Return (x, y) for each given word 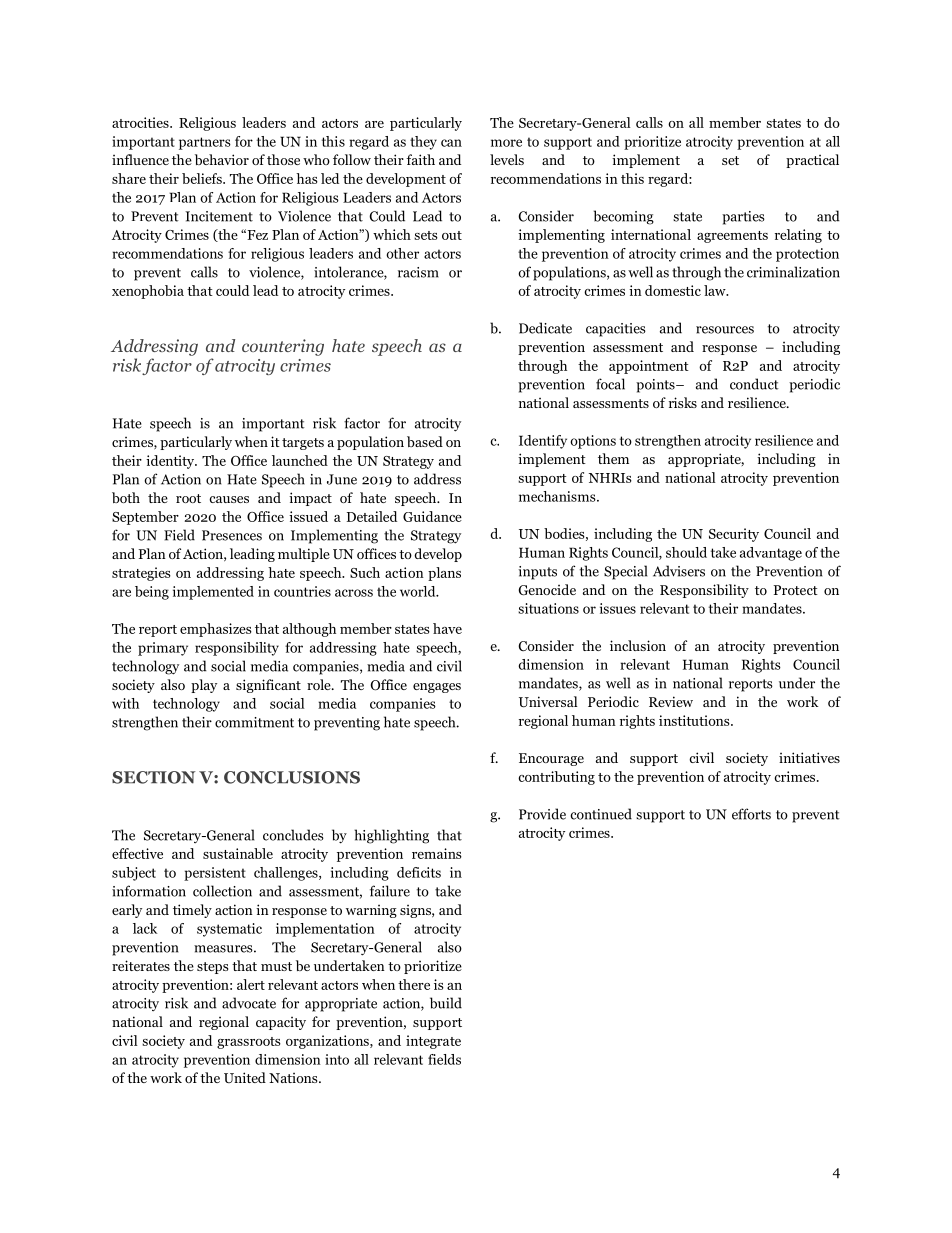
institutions (695, 720)
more (506, 143)
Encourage (551, 759)
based (425, 441)
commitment (254, 722)
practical (812, 161)
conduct (754, 384)
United (245, 1077)
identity (171, 462)
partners (205, 143)
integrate (433, 1042)
